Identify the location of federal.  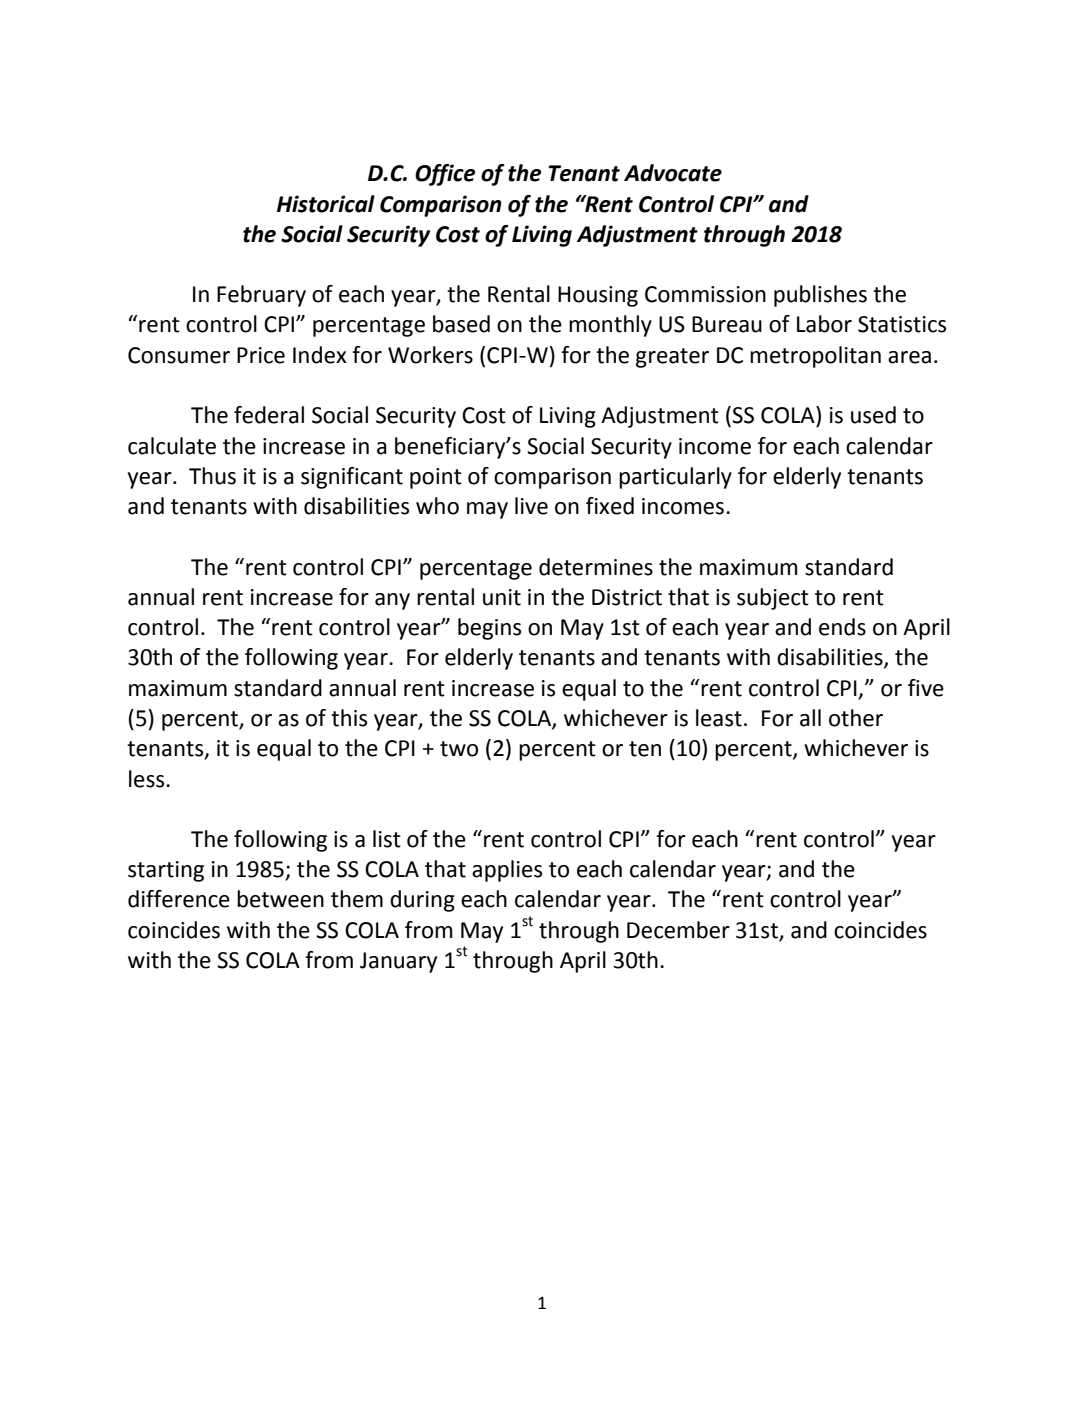
(269, 415).
